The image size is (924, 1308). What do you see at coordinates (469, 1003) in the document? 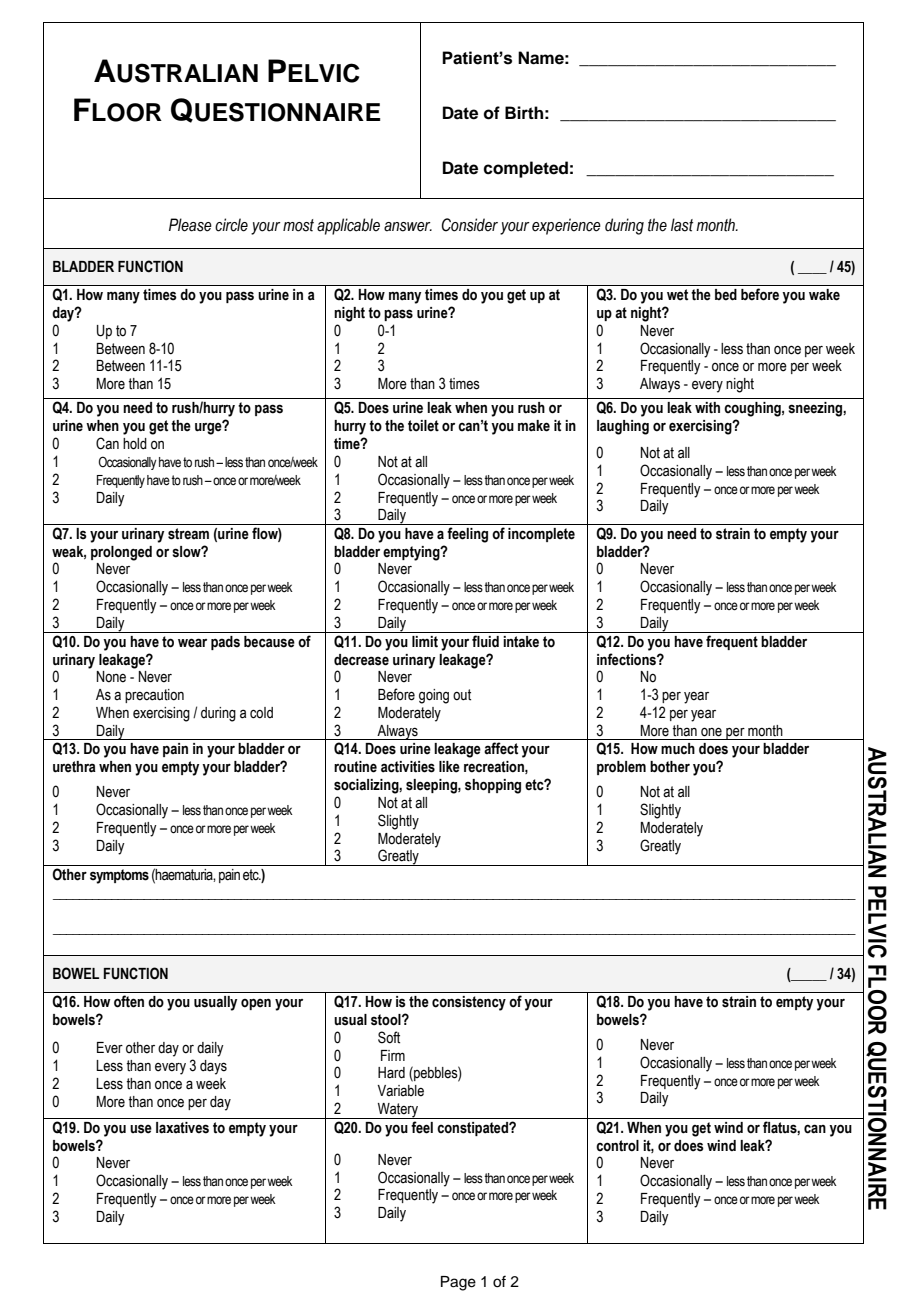
I see `consistency` at bounding box center [469, 1003].
